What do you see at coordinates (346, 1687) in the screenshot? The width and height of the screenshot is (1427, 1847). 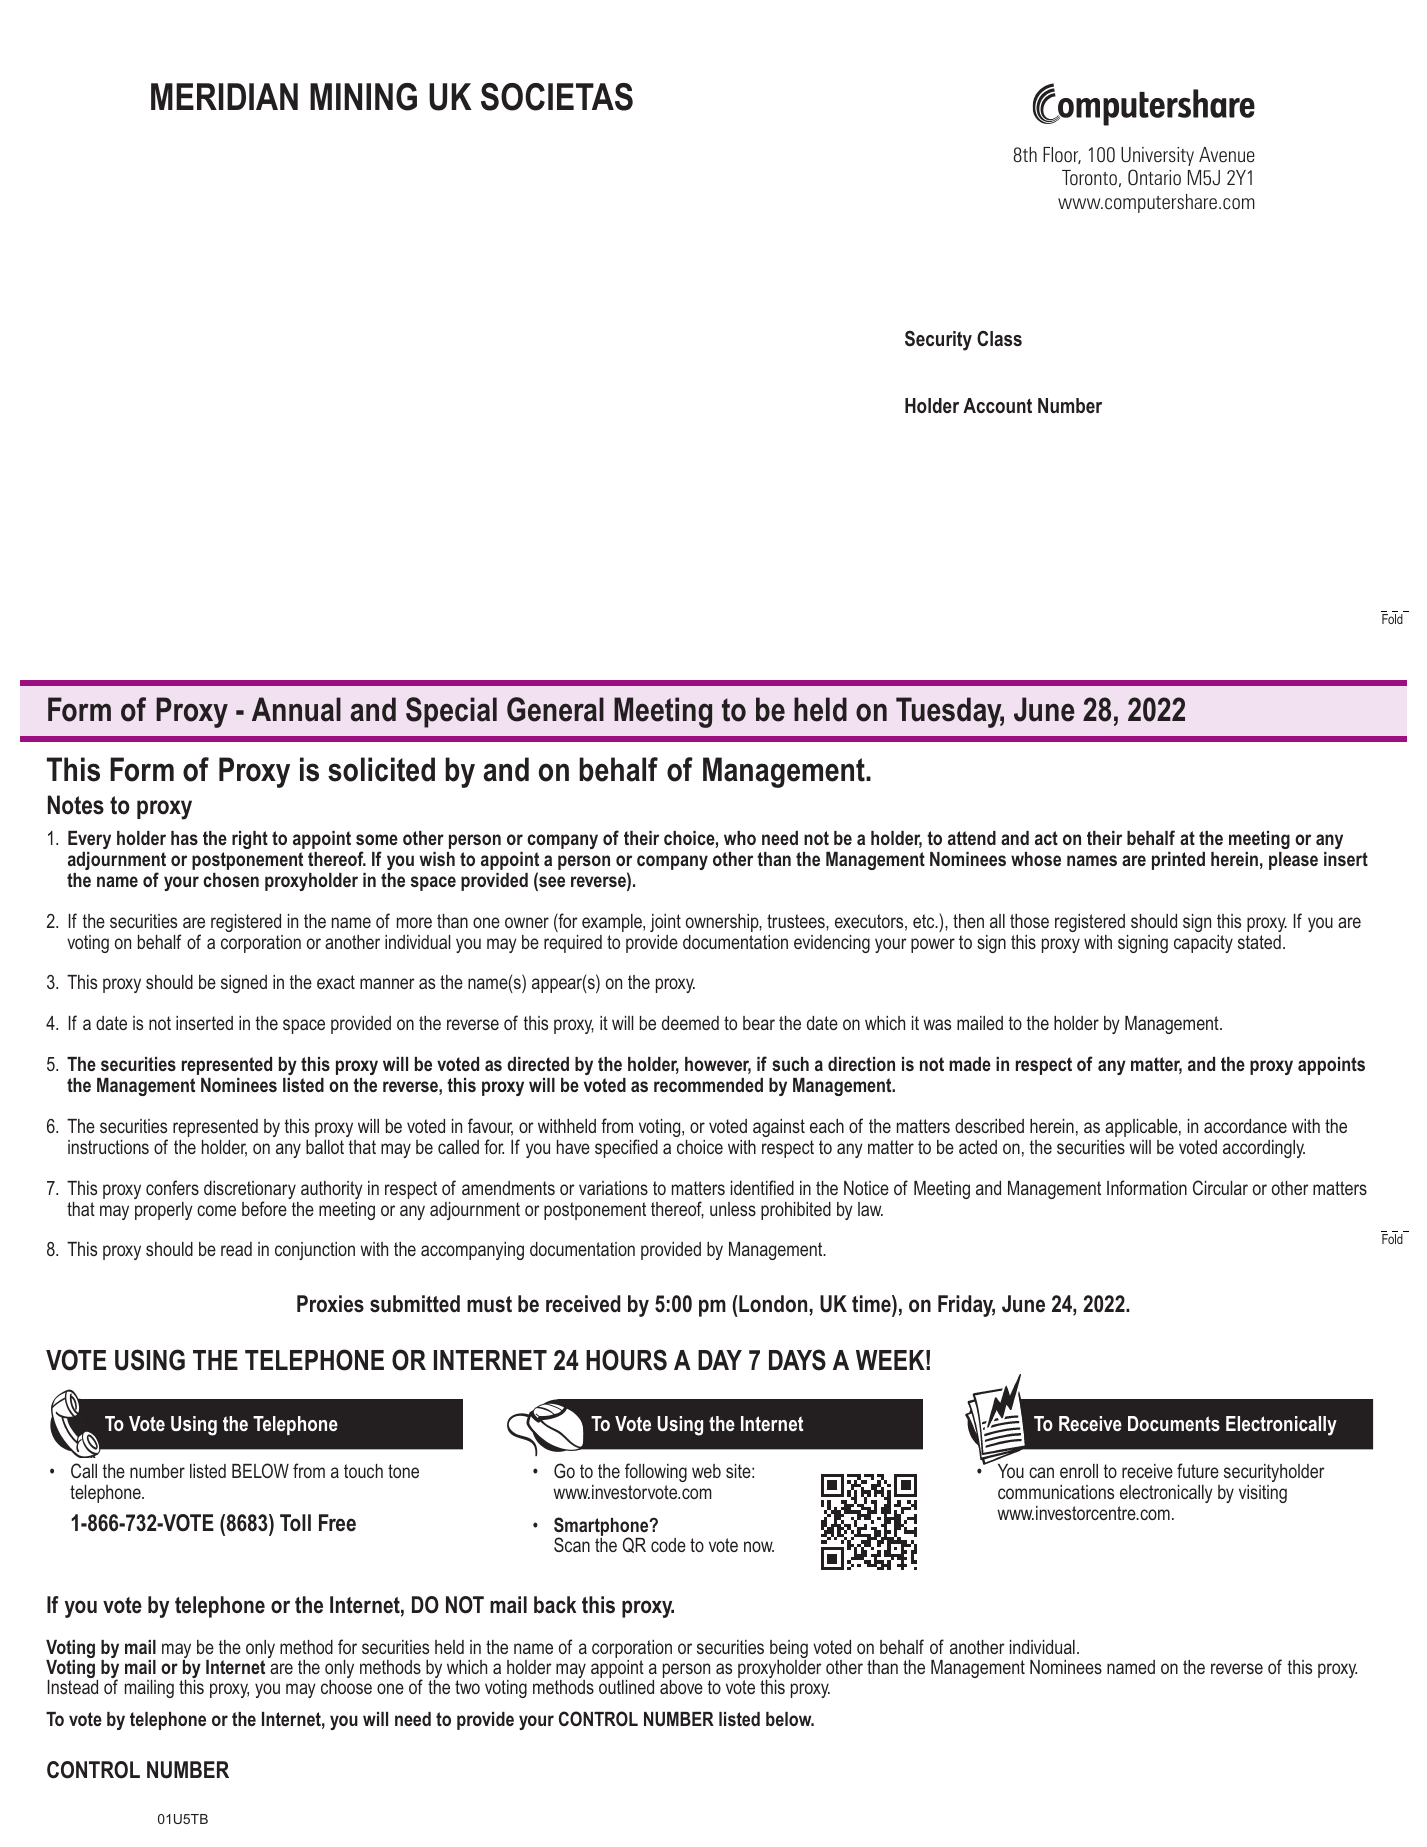 I see `choose` at bounding box center [346, 1687].
